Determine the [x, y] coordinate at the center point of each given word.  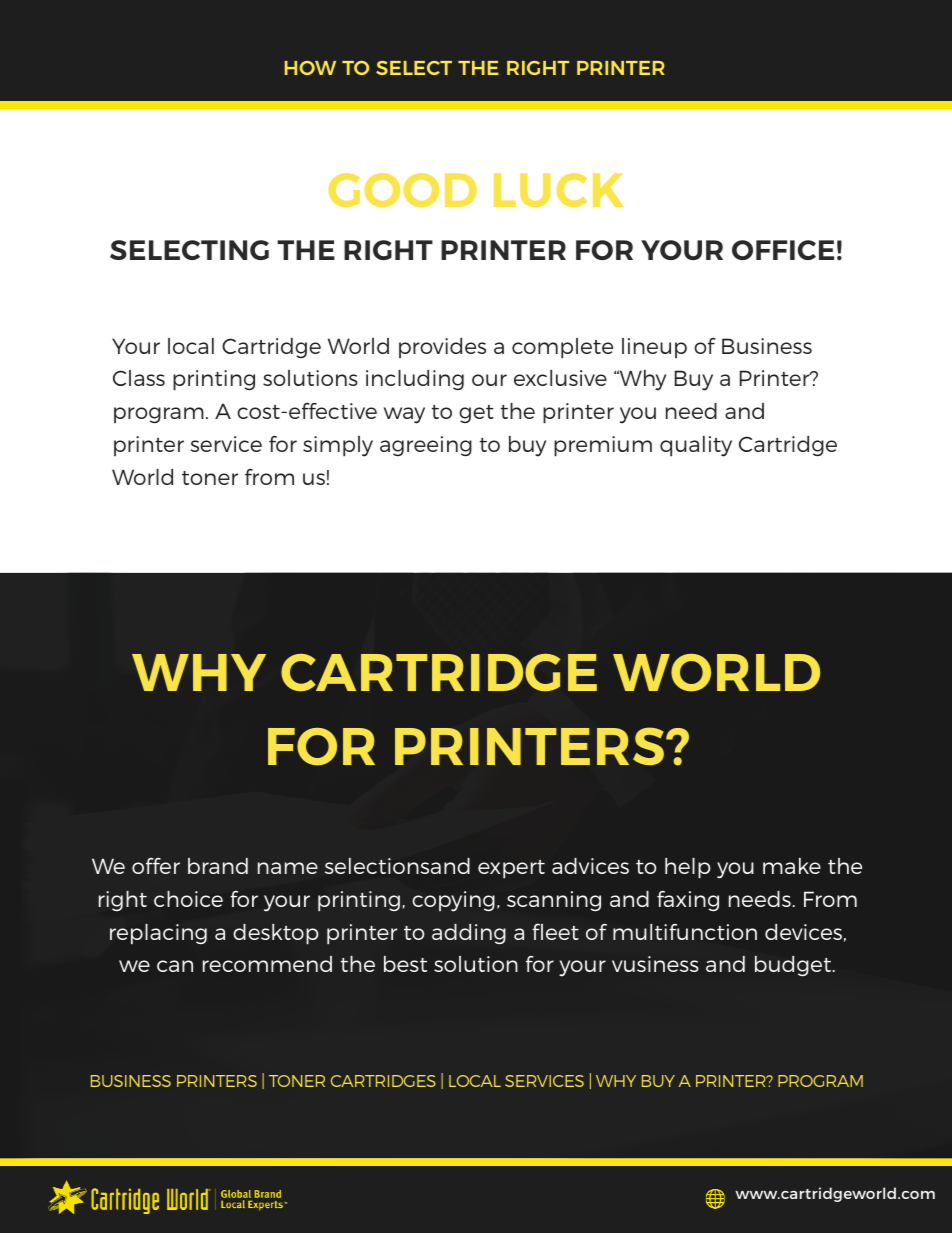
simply [338, 446]
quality [696, 446]
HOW [310, 68]
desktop [276, 934]
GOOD [403, 190]
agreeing [426, 446]
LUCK [559, 190]
